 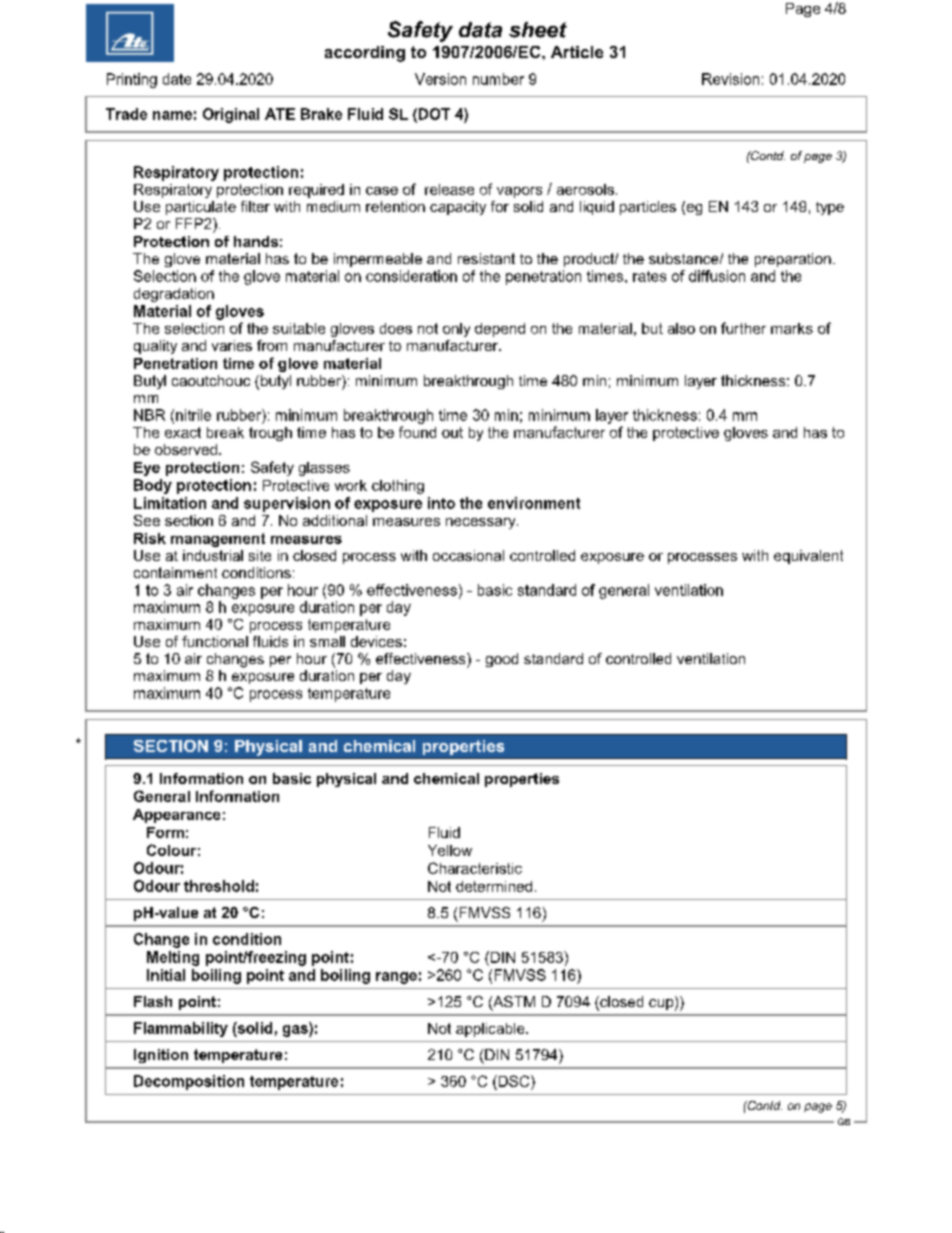 What do you see at coordinates (456, 330) in the document?
I see `only` at bounding box center [456, 330].
